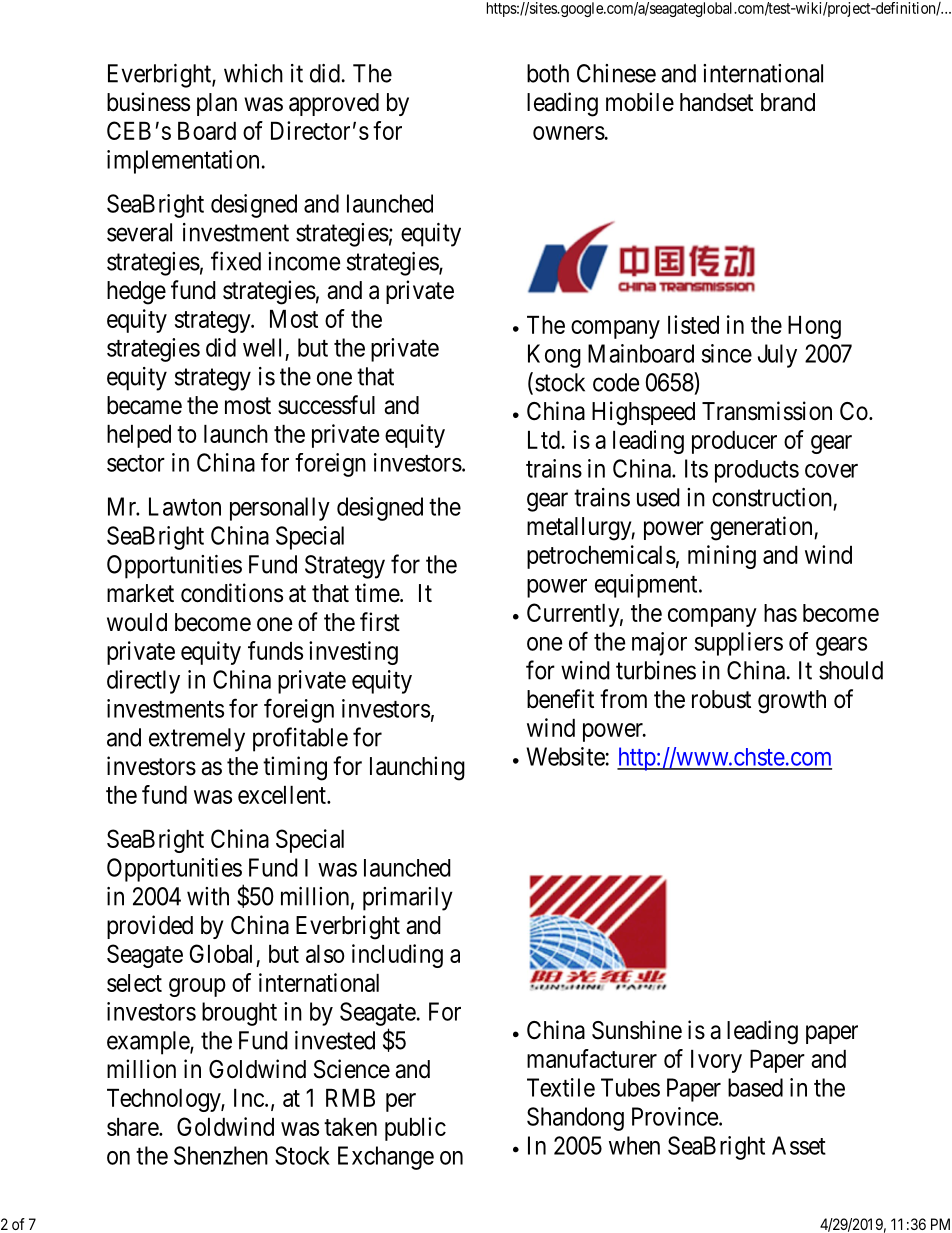 This document has height=1233, width=952. Describe the element at coordinates (544, 440) in the document. I see `Ltd` at that location.
